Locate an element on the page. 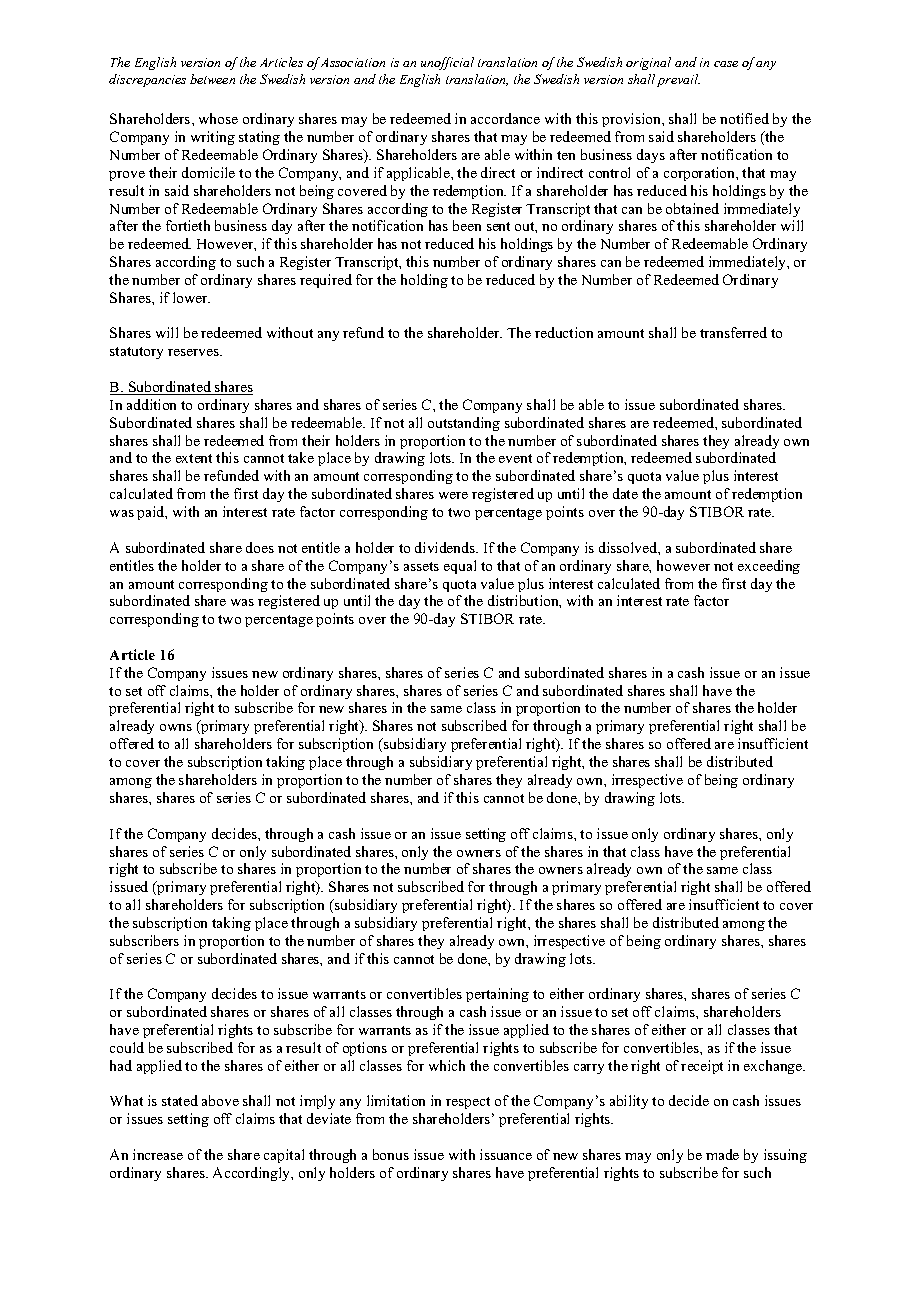 The height and width of the image is (1308, 924). exceeding is located at coordinates (769, 567).
